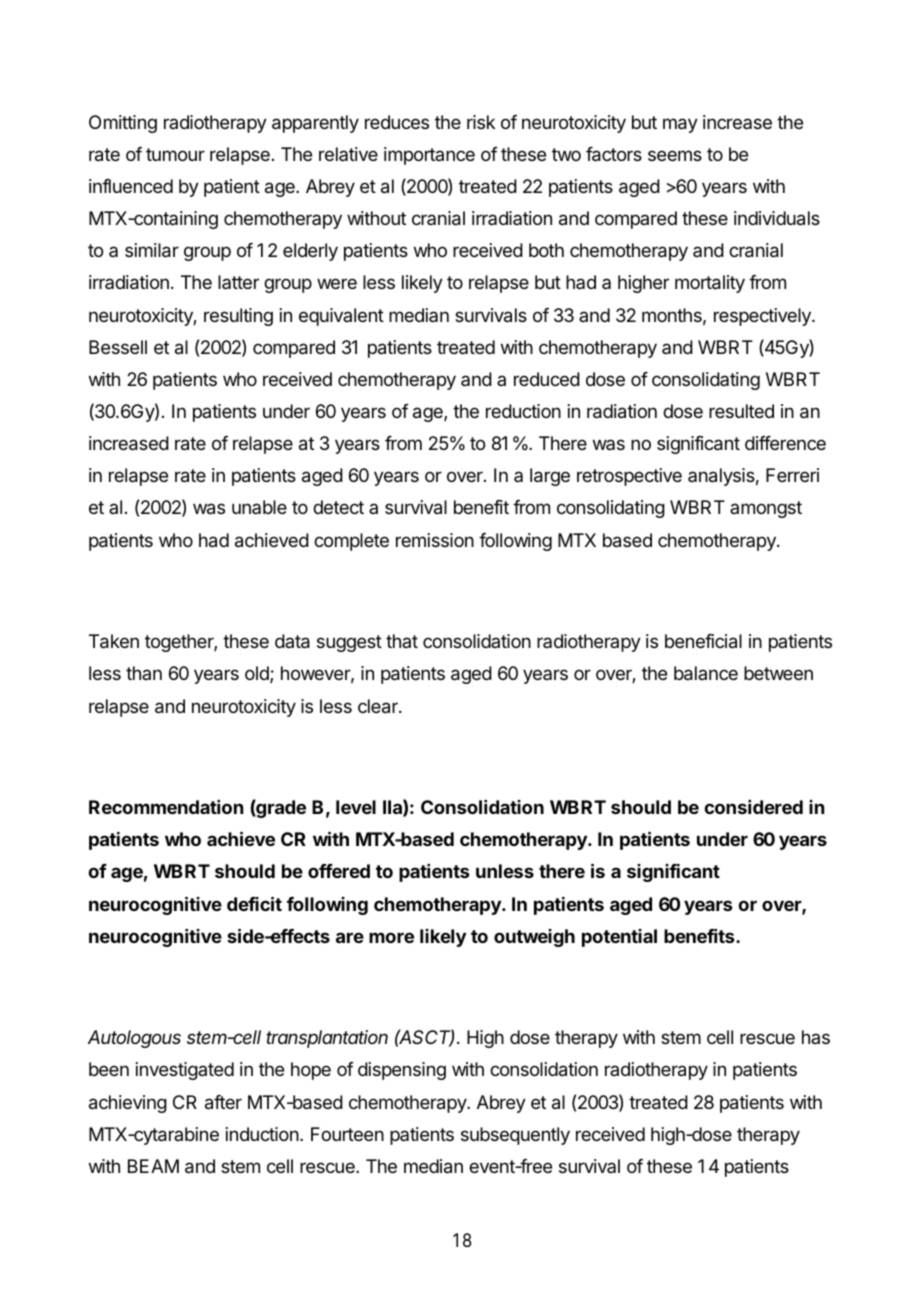 This document has width=924, height=1308. Describe the element at coordinates (223, 1102) in the document. I see `after` at that location.
